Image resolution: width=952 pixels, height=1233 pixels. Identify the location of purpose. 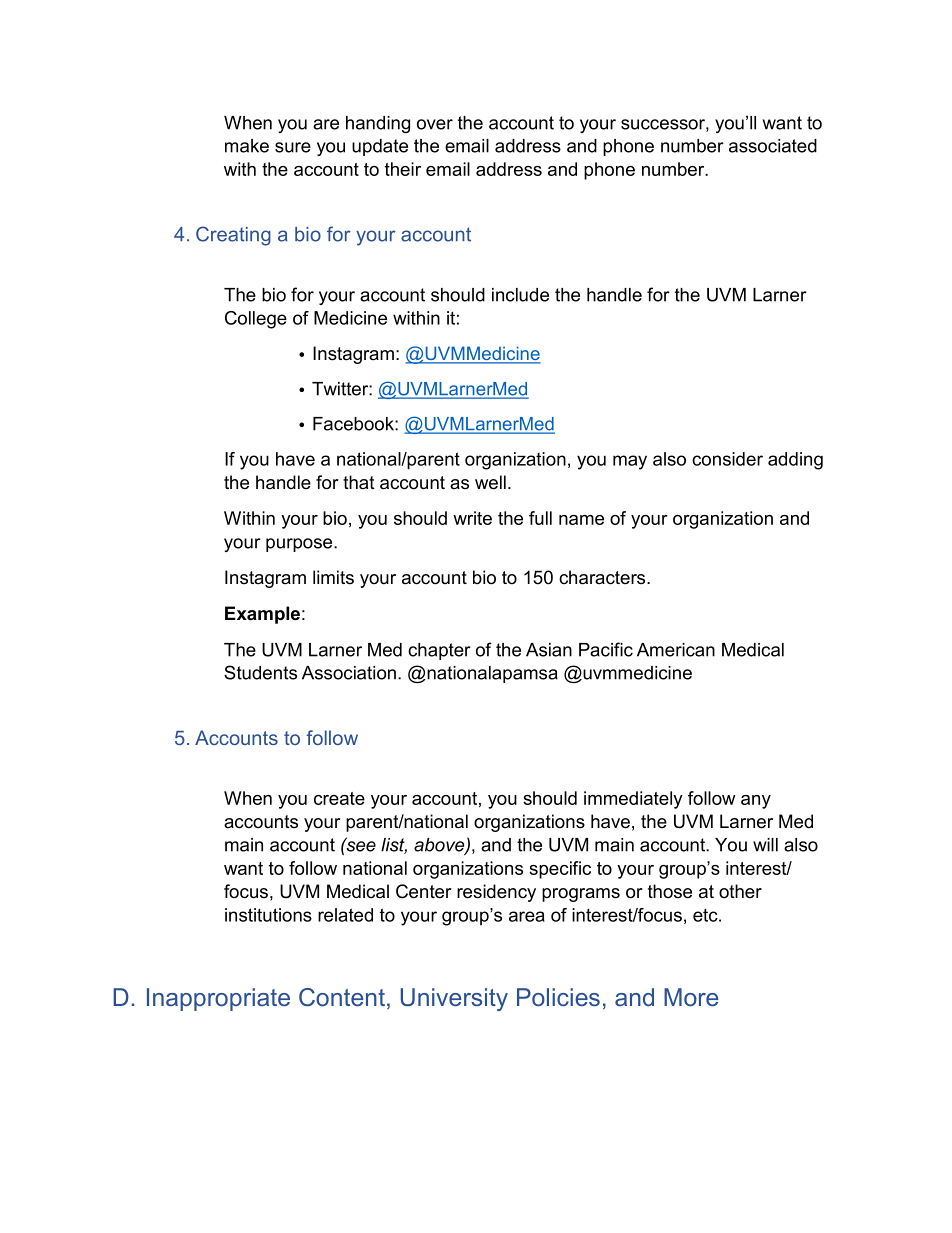
(300, 545).
